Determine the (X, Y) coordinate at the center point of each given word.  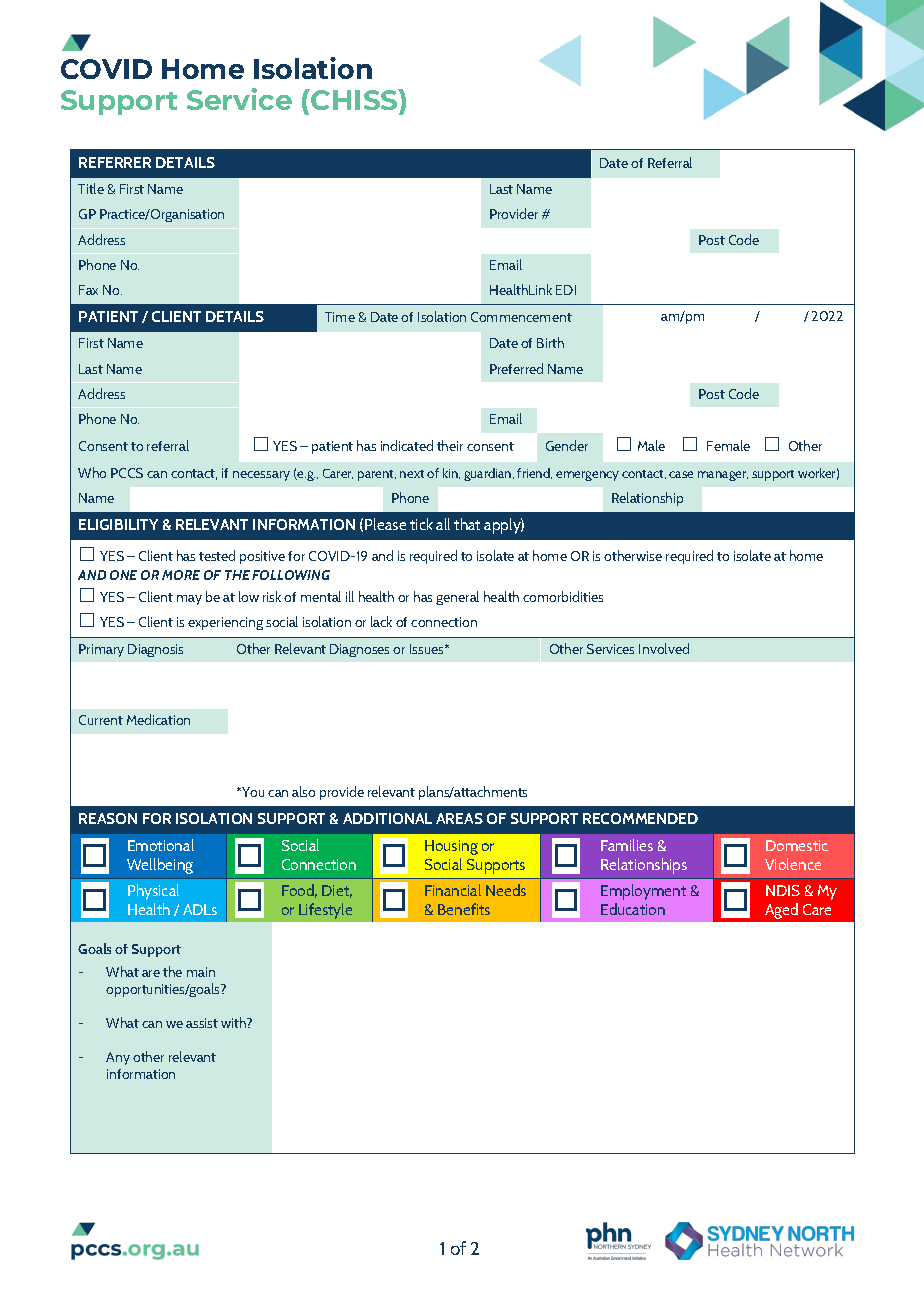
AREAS (459, 818)
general (457, 598)
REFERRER (115, 162)
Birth (550, 342)
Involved (664, 648)
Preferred (516, 368)
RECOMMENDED (640, 818)
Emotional (161, 845)
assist (202, 1023)
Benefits (464, 909)
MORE (181, 575)
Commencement (521, 317)
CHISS (354, 99)
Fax (88, 290)
